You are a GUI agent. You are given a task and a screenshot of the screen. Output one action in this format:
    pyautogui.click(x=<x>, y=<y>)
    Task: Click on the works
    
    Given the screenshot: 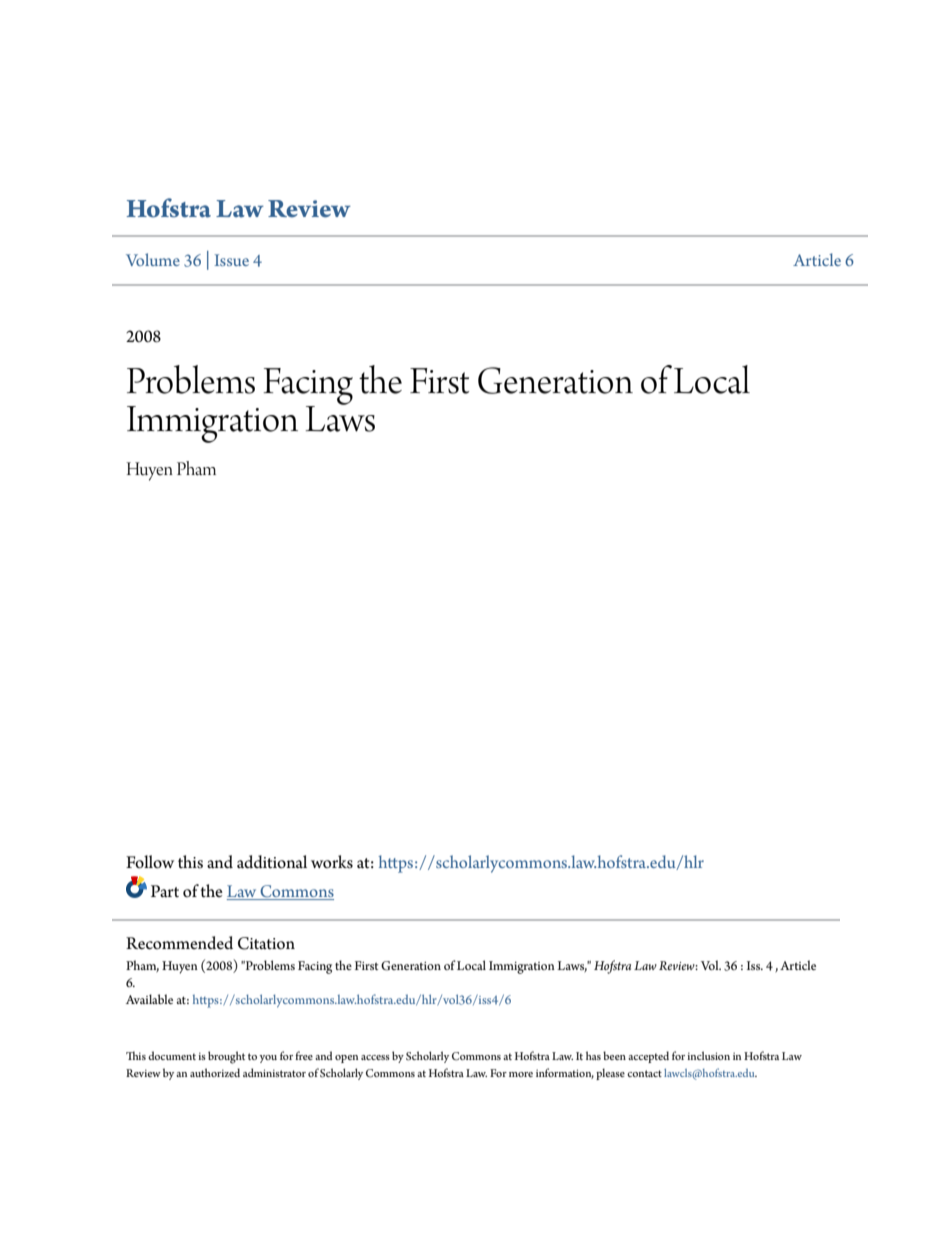 What is the action you would take?
    pyautogui.click(x=332, y=862)
